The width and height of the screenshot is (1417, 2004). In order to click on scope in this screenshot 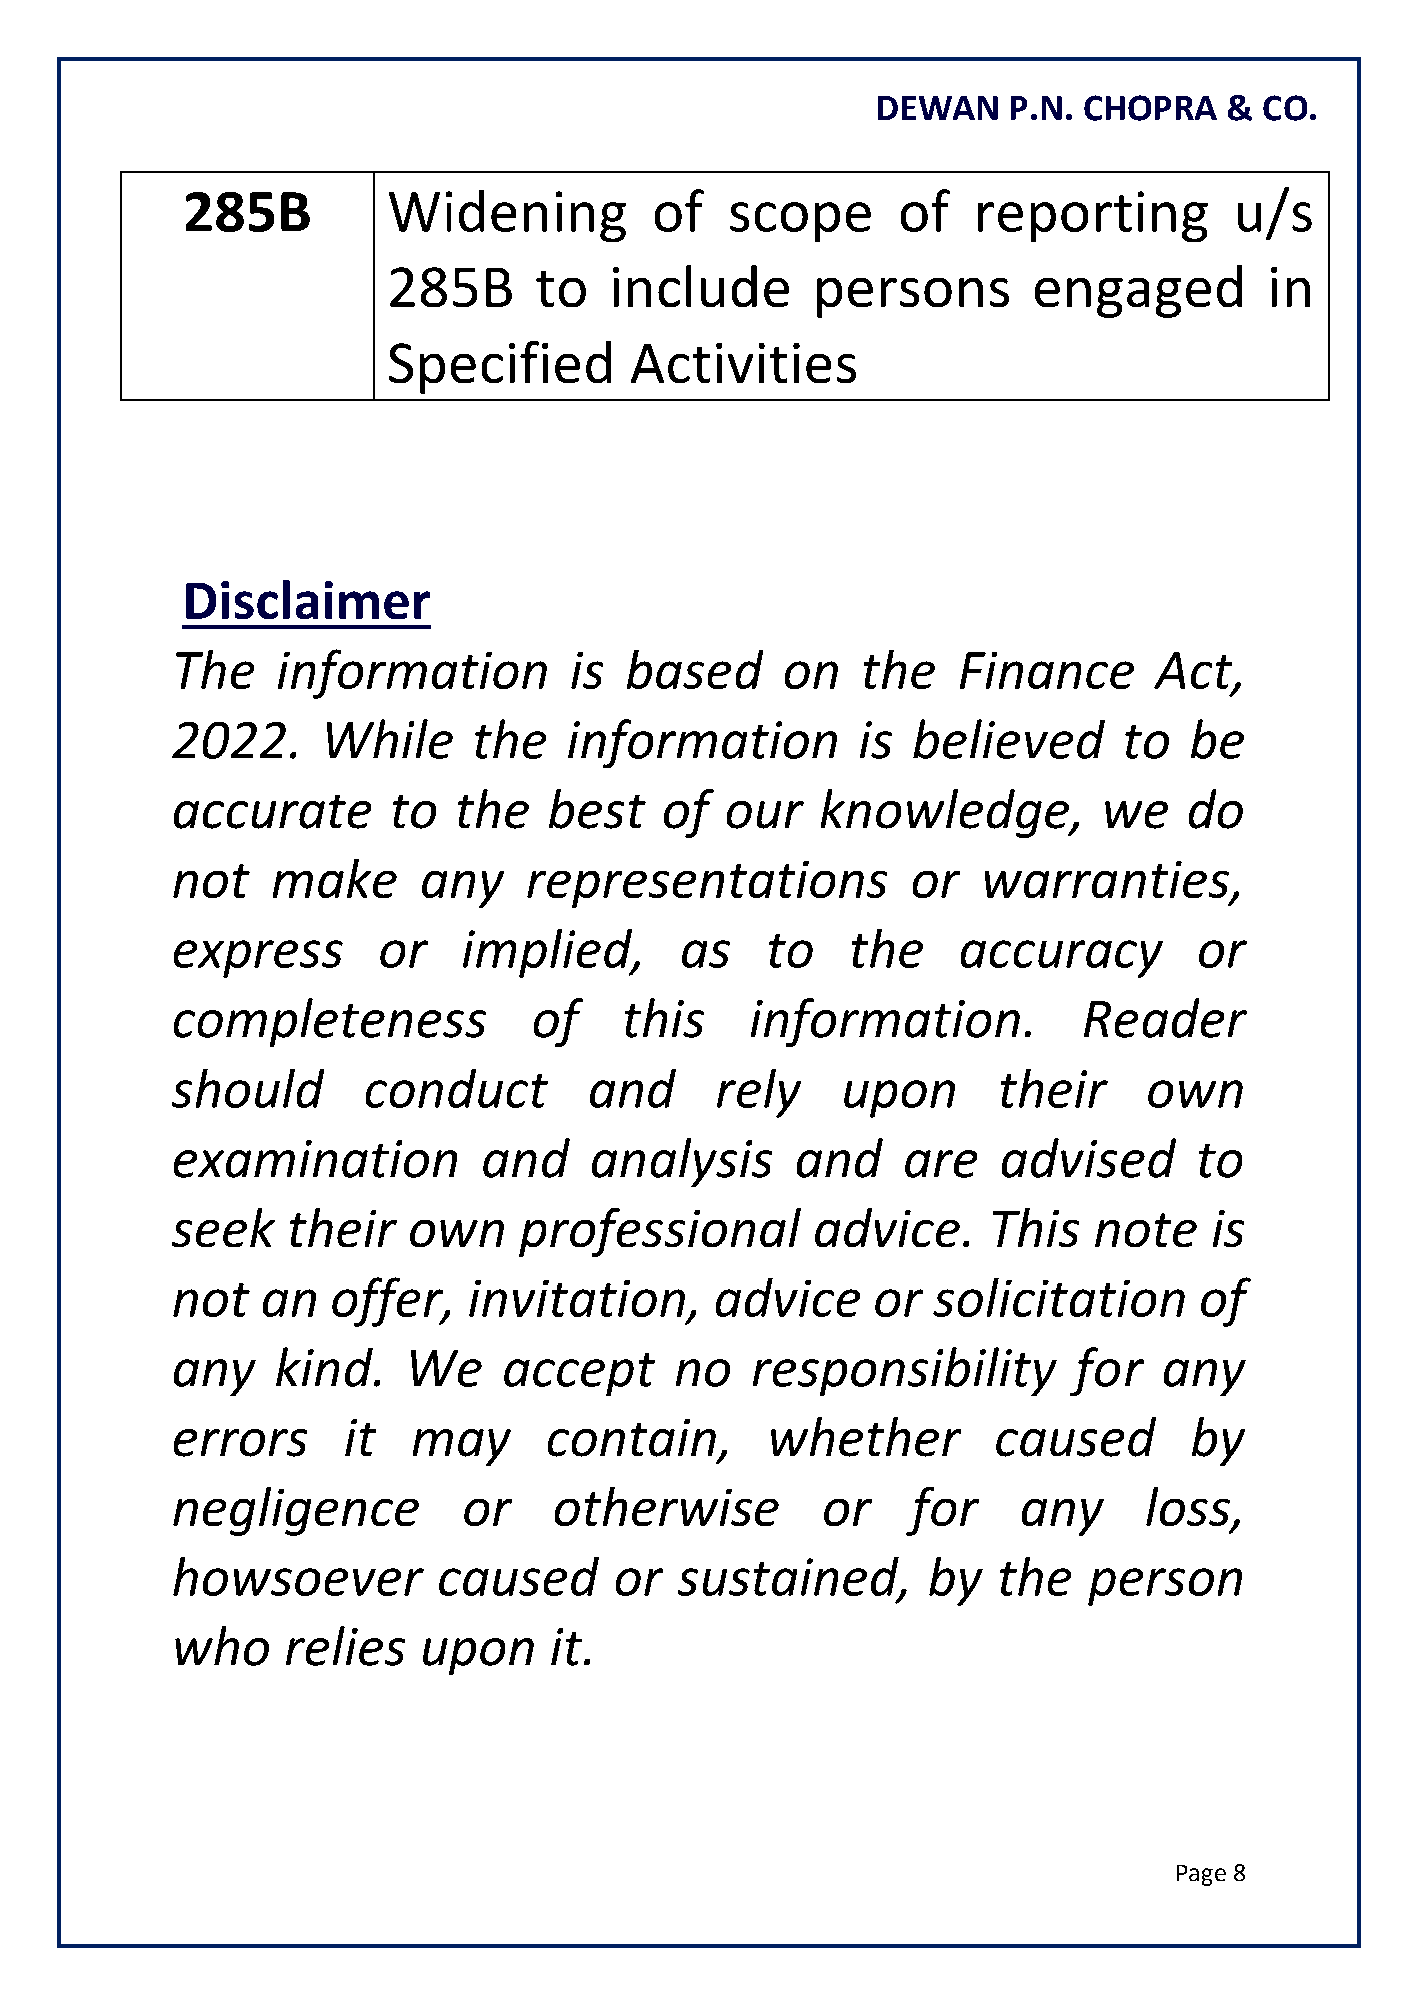, I will do `click(800, 222)`.
